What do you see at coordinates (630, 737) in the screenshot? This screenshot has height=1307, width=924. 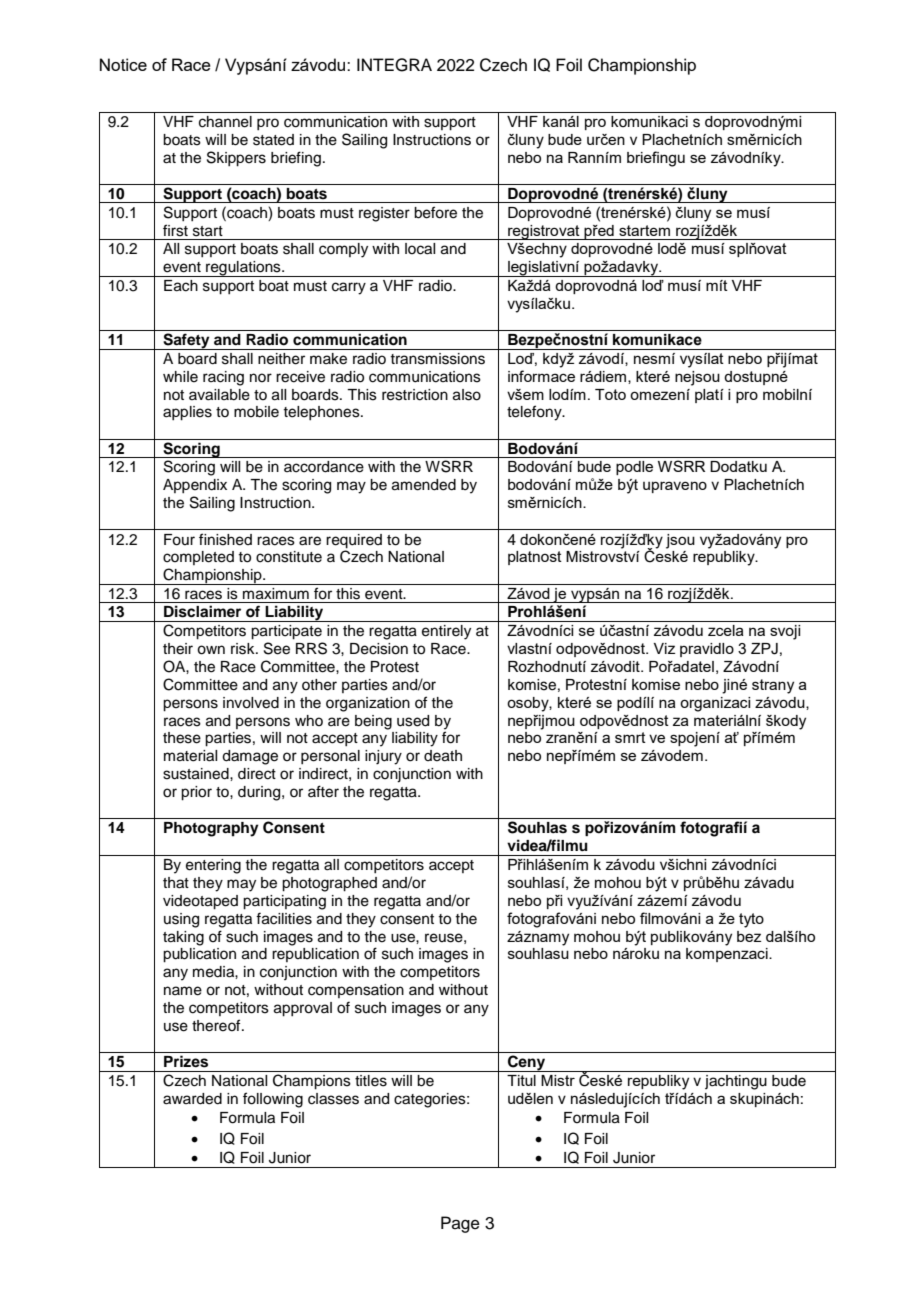 I see `smrt` at bounding box center [630, 737].
